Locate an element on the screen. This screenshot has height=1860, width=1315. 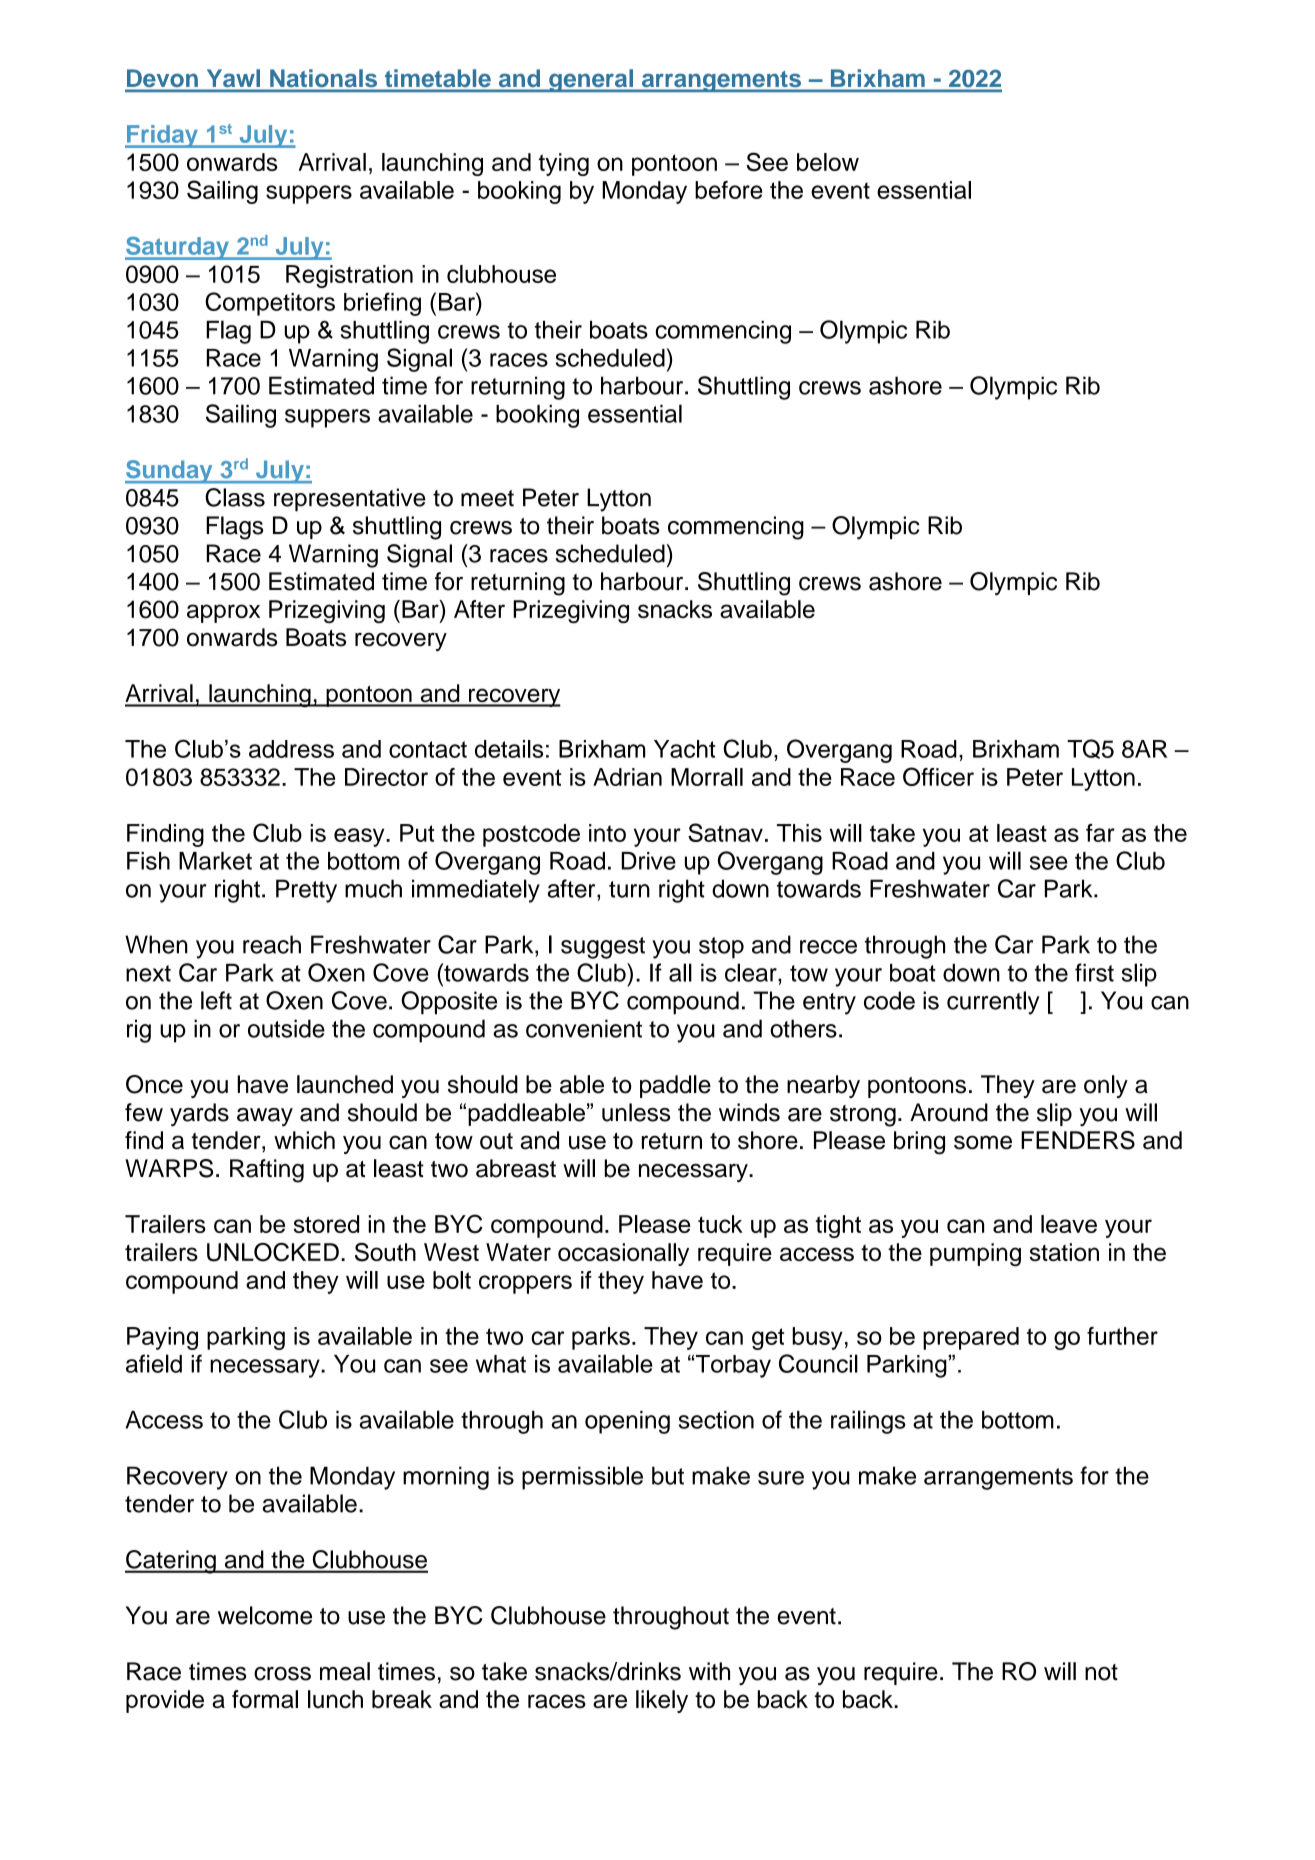
Drive is located at coordinates (649, 861).
